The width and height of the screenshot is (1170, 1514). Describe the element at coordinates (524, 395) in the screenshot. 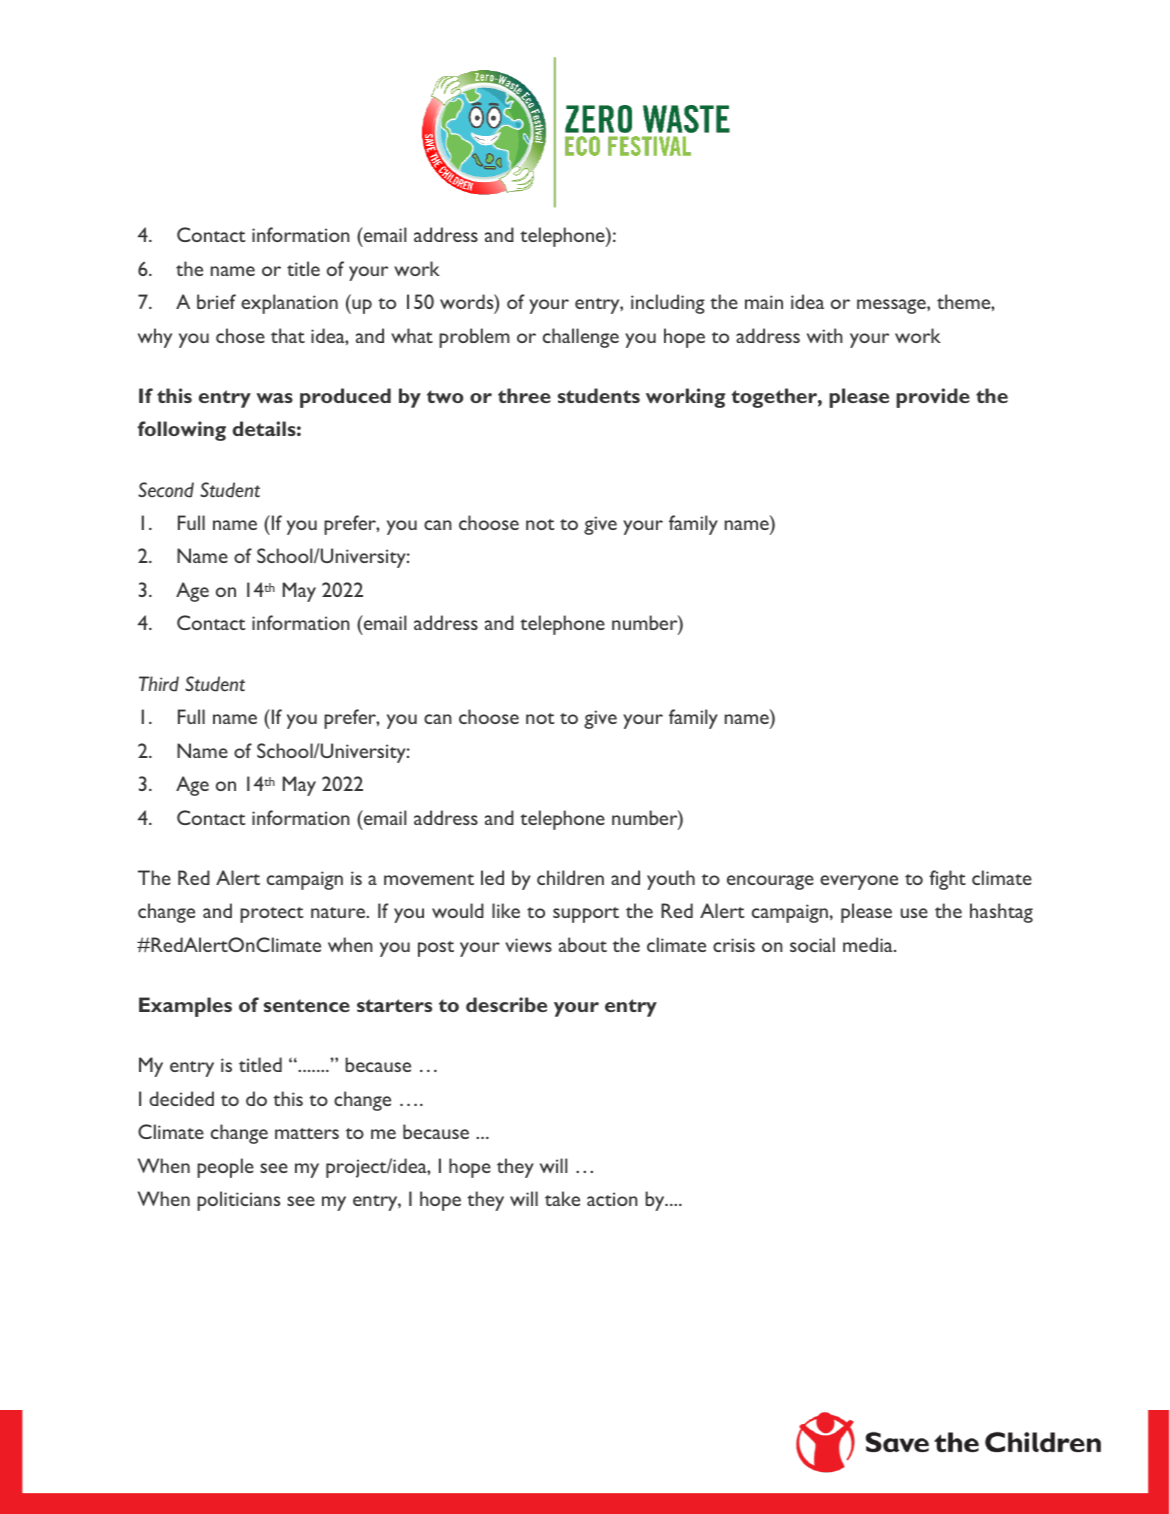

I see `three` at that location.
